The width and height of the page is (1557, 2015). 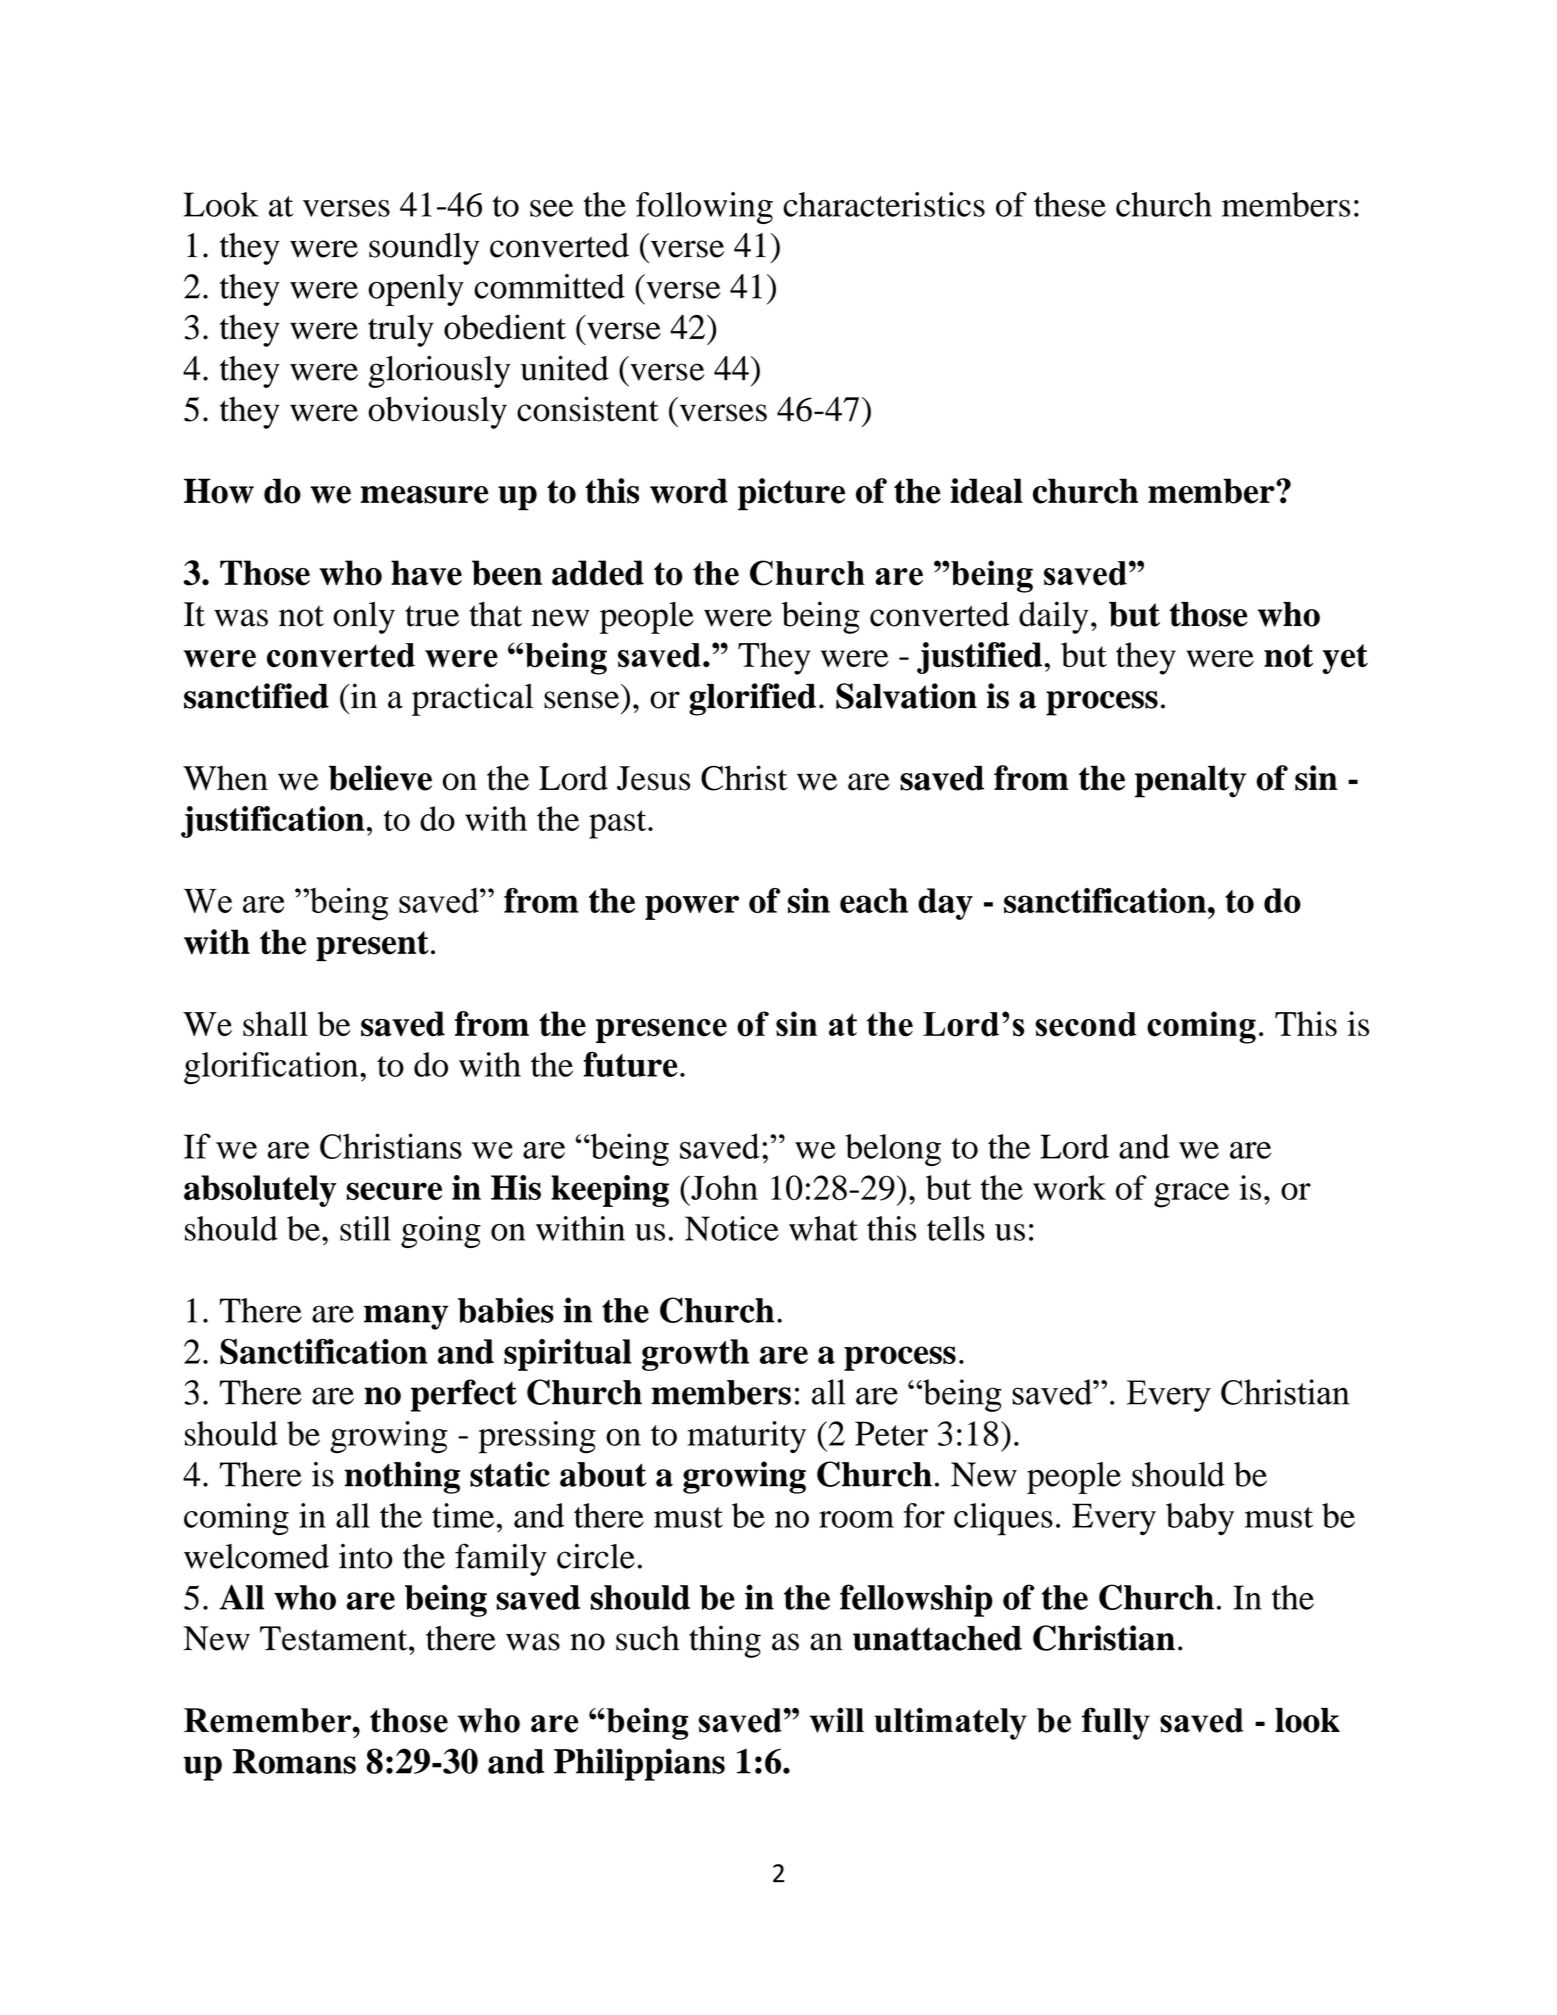 I want to click on will, so click(x=837, y=1720).
